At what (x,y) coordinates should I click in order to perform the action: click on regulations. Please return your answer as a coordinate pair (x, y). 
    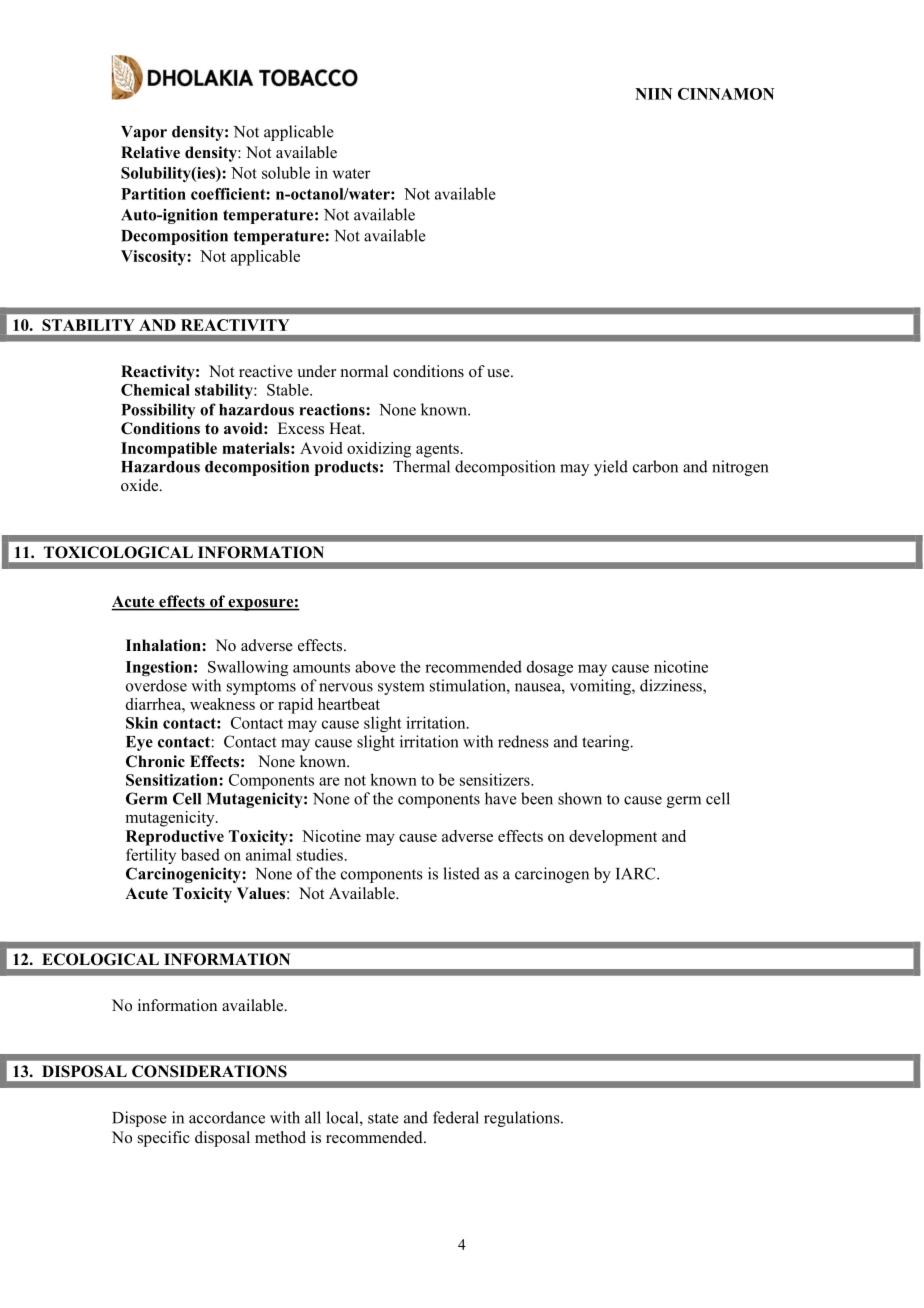
    Looking at the image, I should click on (523, 1119).
